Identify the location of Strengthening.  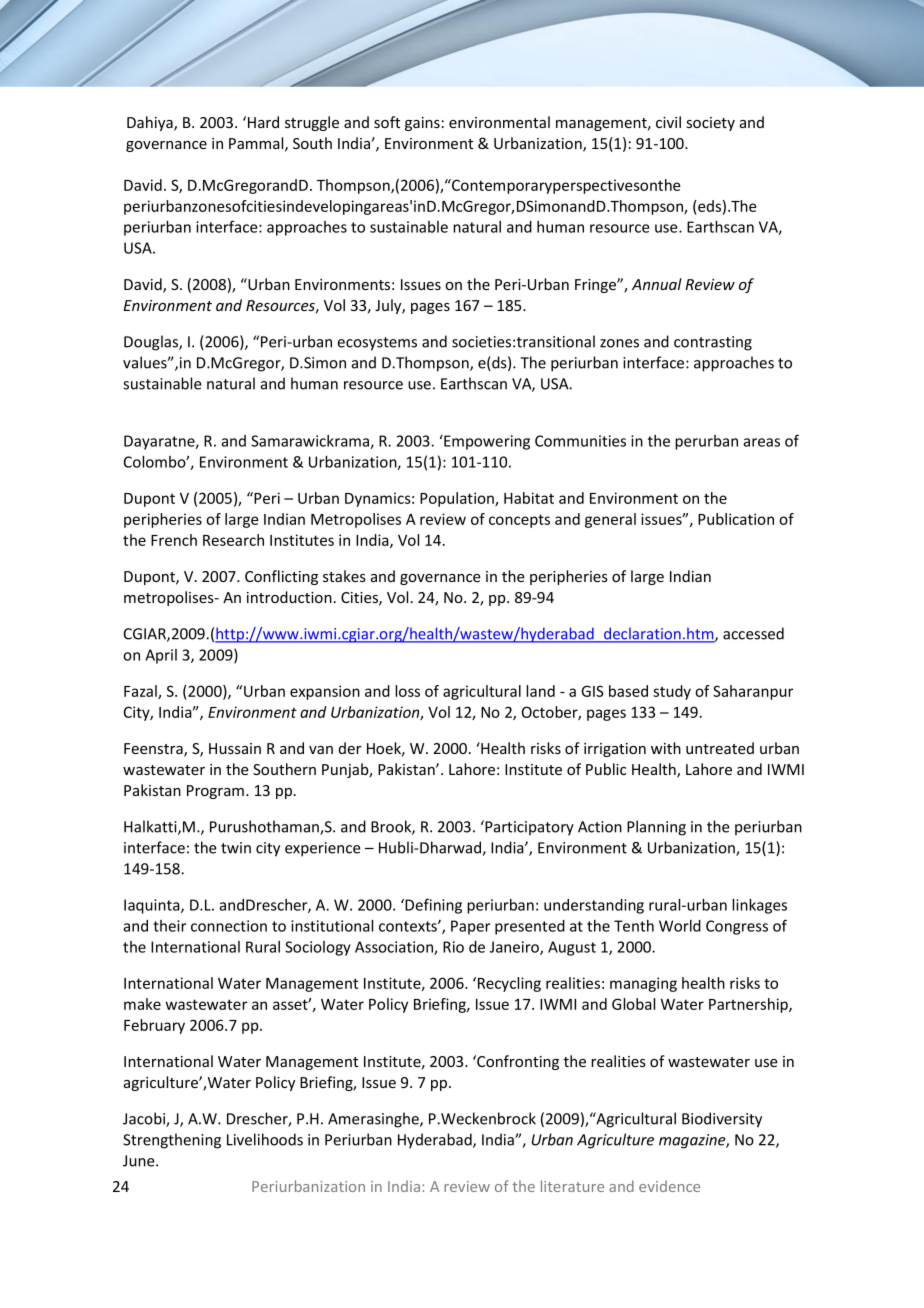
(172, 1141).
